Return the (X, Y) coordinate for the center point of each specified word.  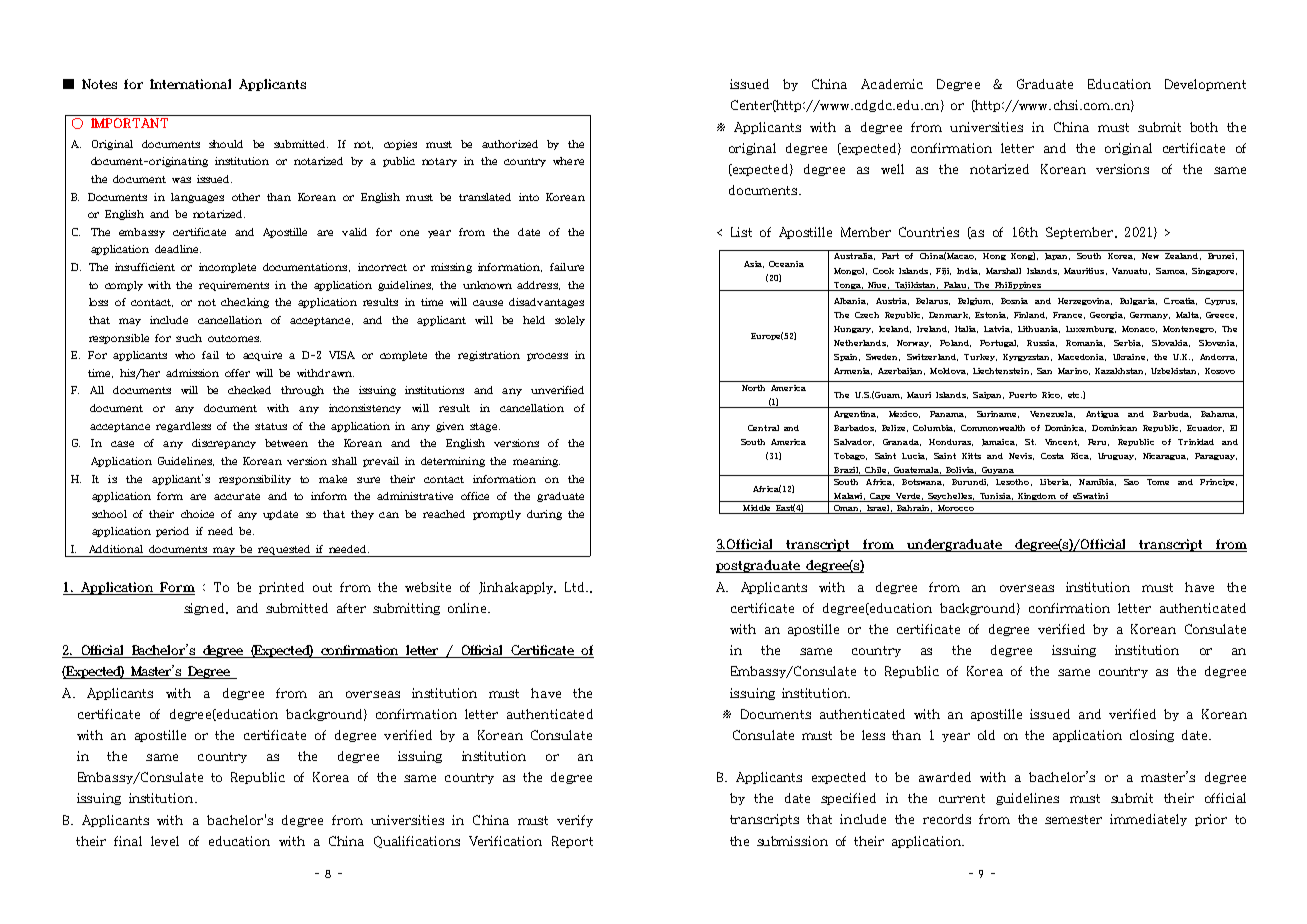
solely (570, 321)
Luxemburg (1091, 329)
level (165, 841)
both (1204, 127)
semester (1073, 819)
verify (575, 821)
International (190, 84)
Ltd (576, 587)
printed (281, 588)
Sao (1131, 482)
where (568, 161)
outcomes (234, 338)
